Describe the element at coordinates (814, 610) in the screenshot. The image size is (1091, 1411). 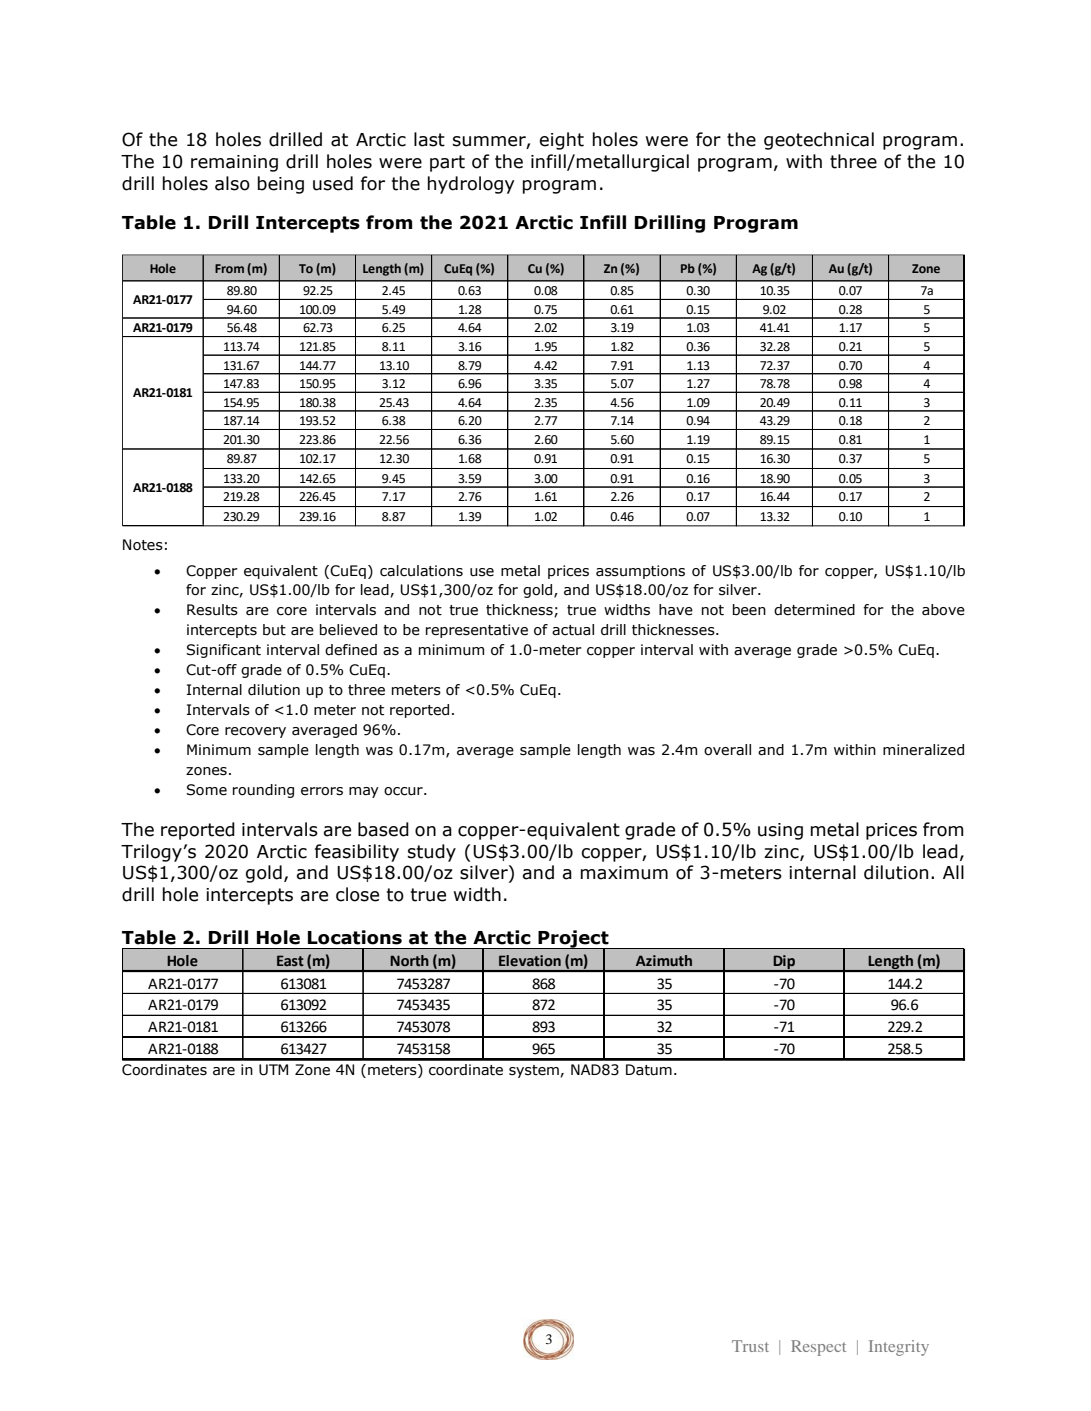
I see `determined` at that location.
